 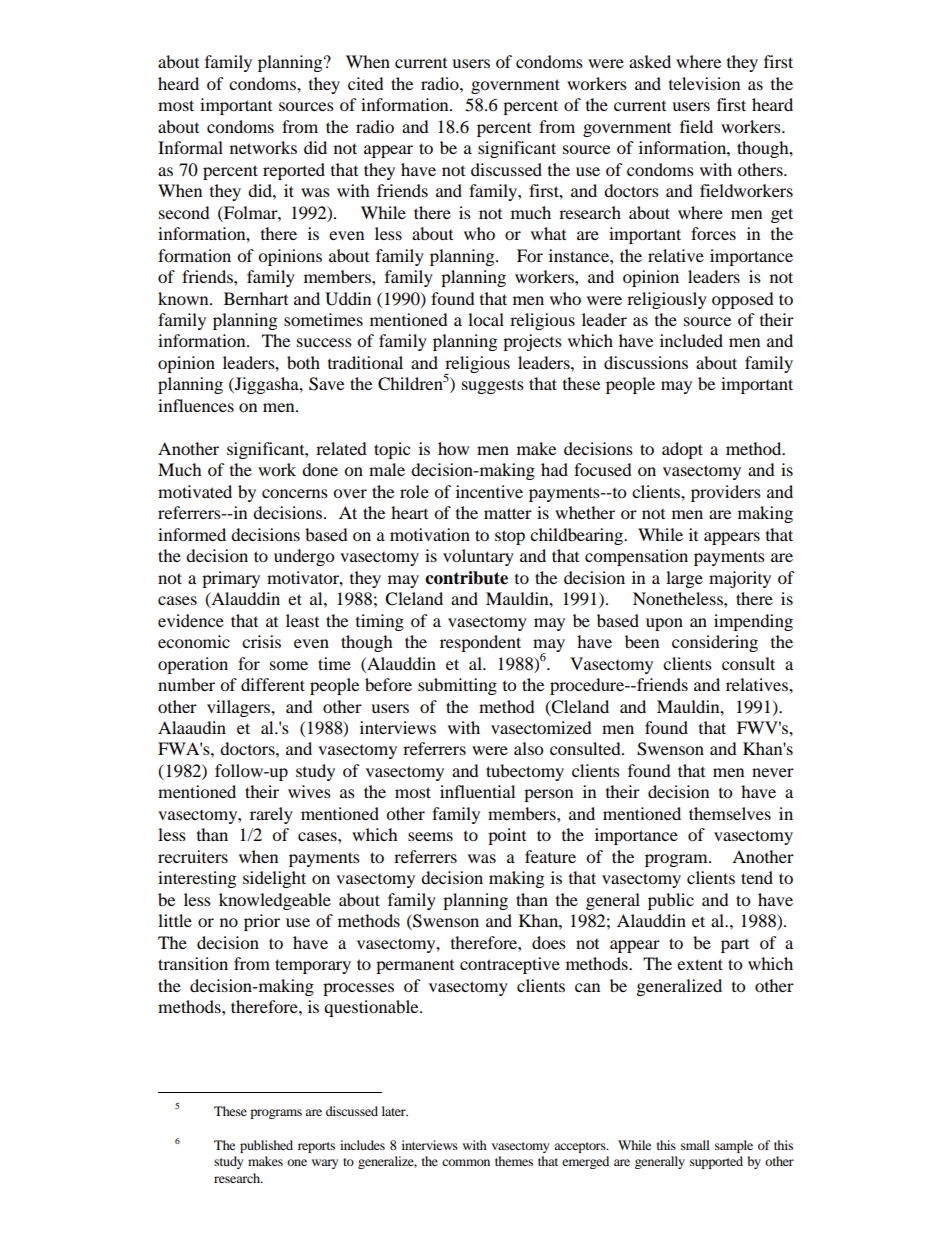 I want to click on crisis, so click(x=261, y=641).
